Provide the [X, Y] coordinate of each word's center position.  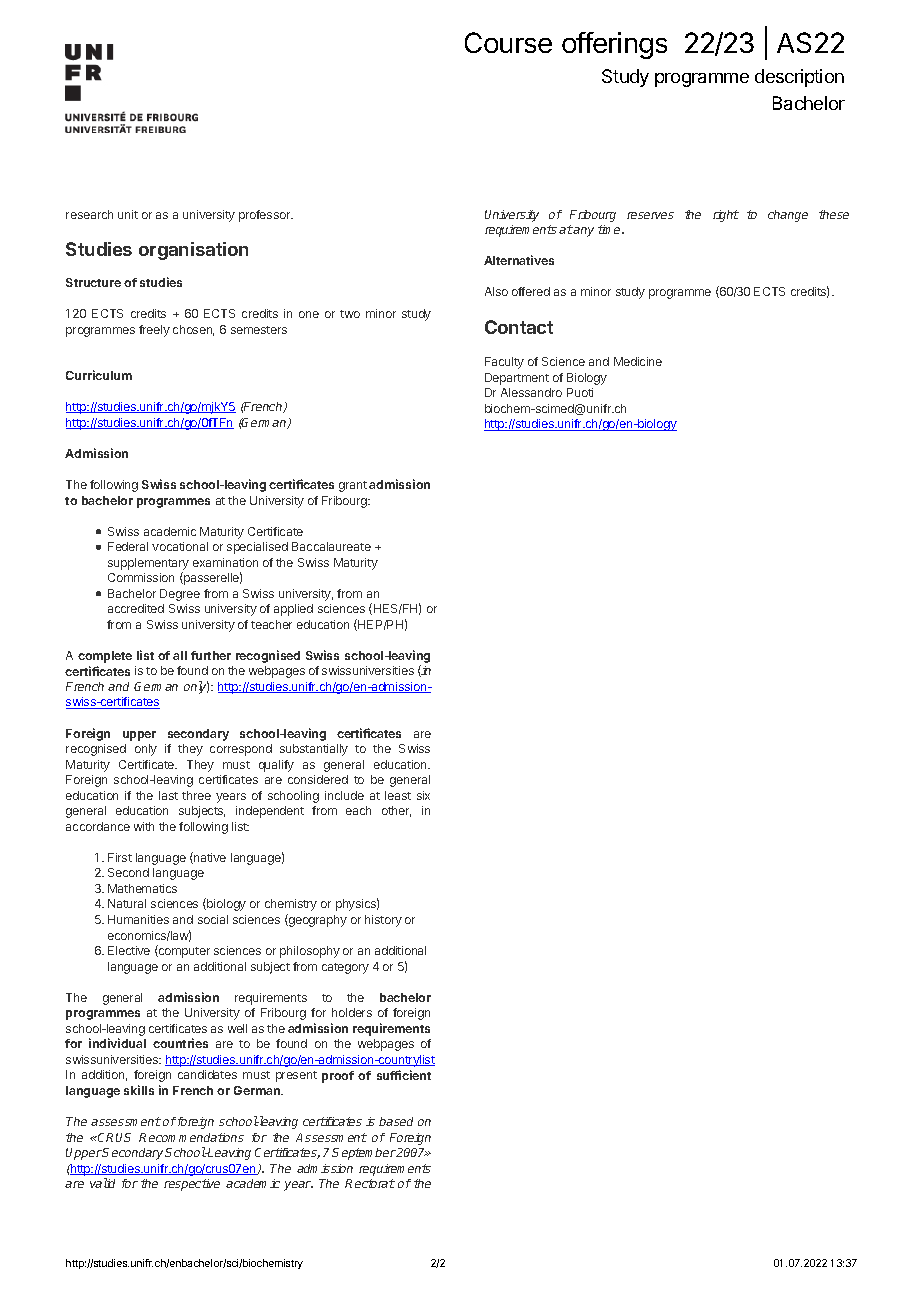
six [423, 795]
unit [128, 214]
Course [508, 42]
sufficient [404, 1075]
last [168, 795]
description [799, 78]
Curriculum [99, 375]
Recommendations [191, 1137]
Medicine [638, 361]
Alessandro [531, 392]
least [398, 795]
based [396, 1121]
